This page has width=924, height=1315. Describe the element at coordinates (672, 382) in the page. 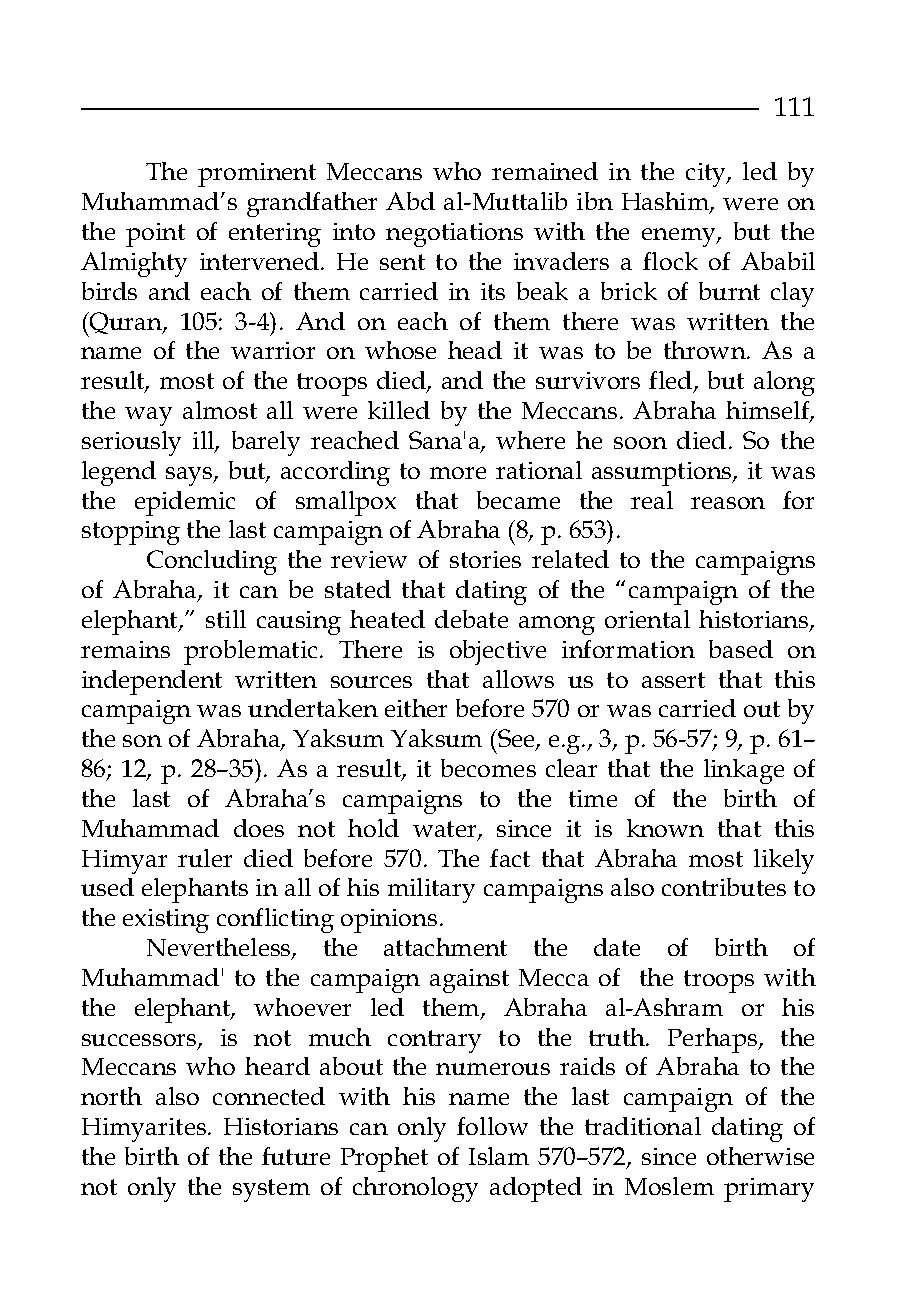

I see `fled` at that location.
